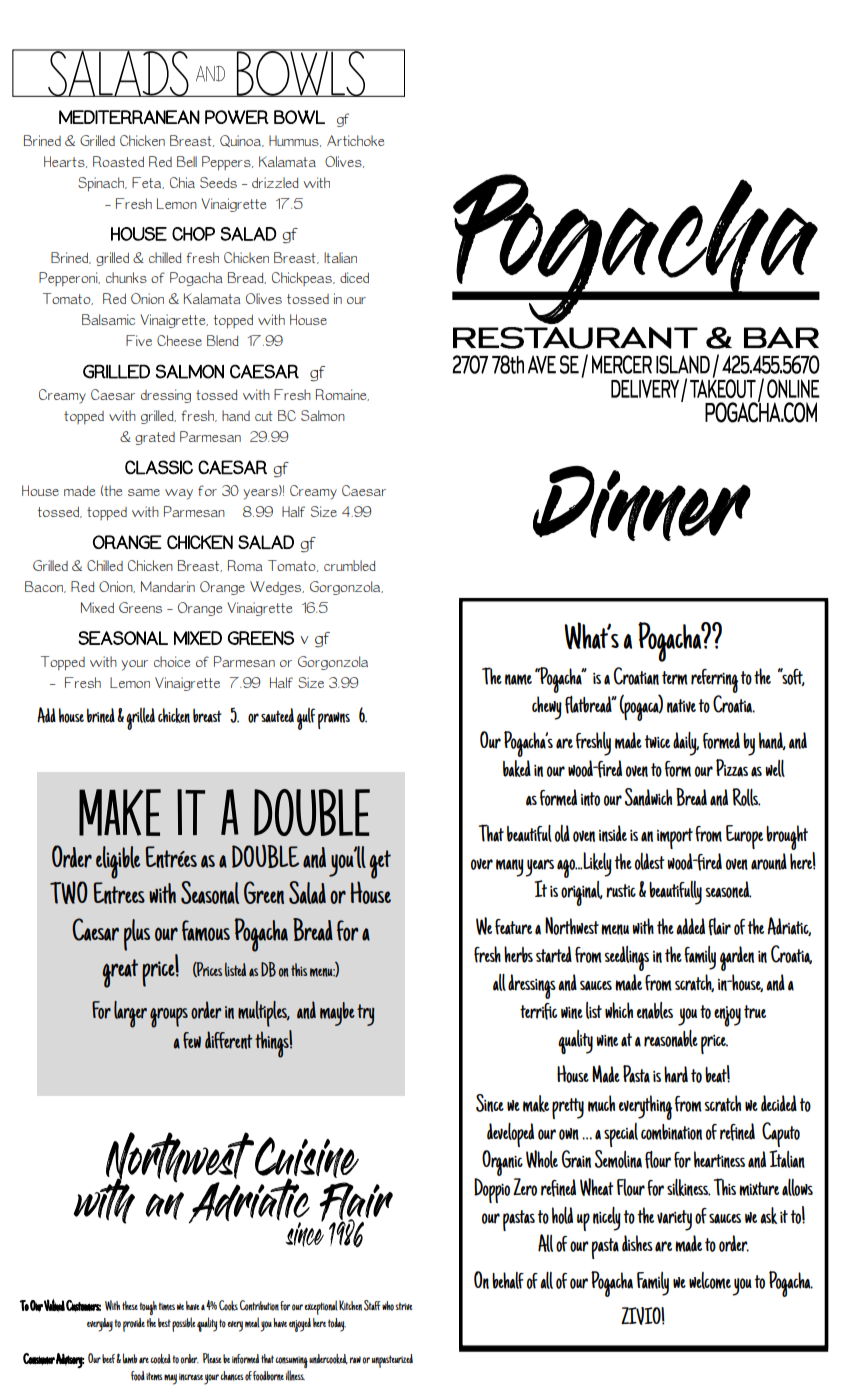 This image has width=849, height=1400. What do you see at coordinates (218, 182) in the image?
I see `Seeds` at bounding box center [218, 182].
